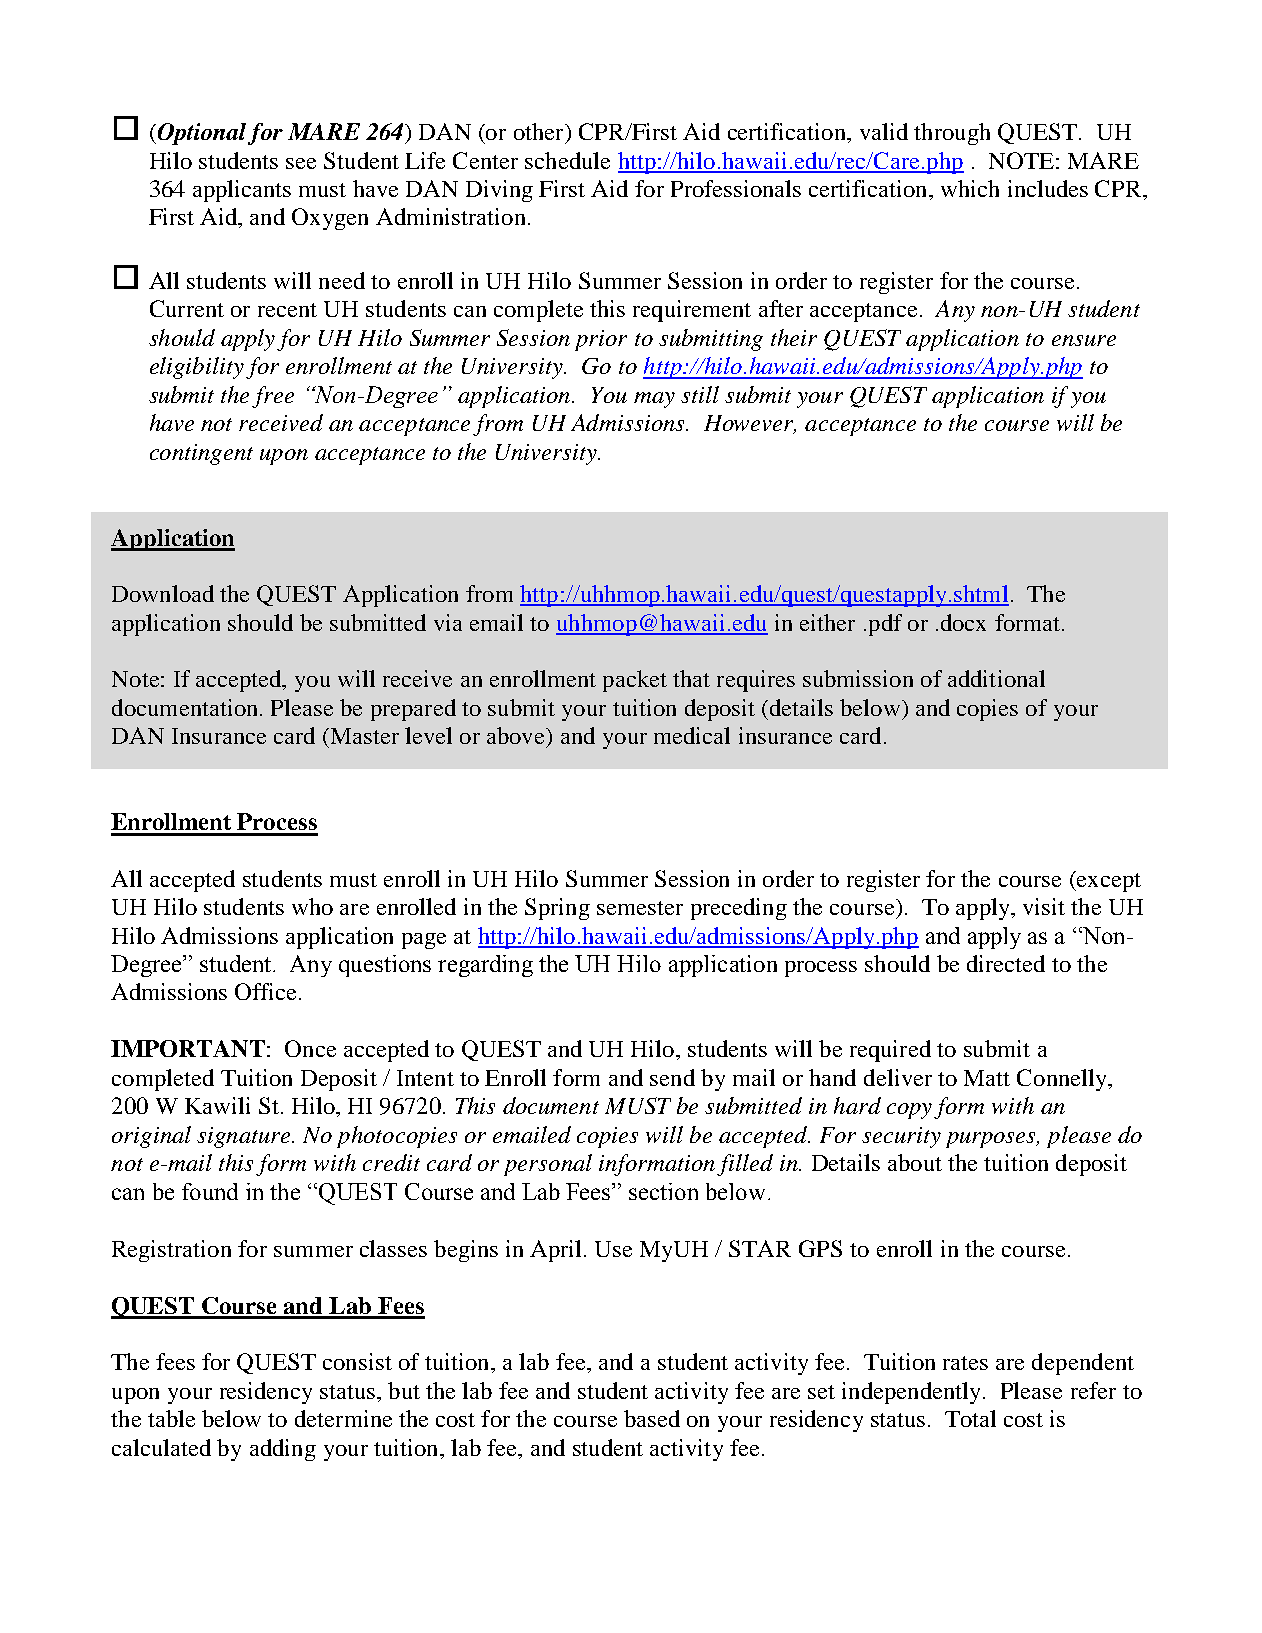 This page has height=1633, width=1262. I want to click on schedule, so click(567, 160).
